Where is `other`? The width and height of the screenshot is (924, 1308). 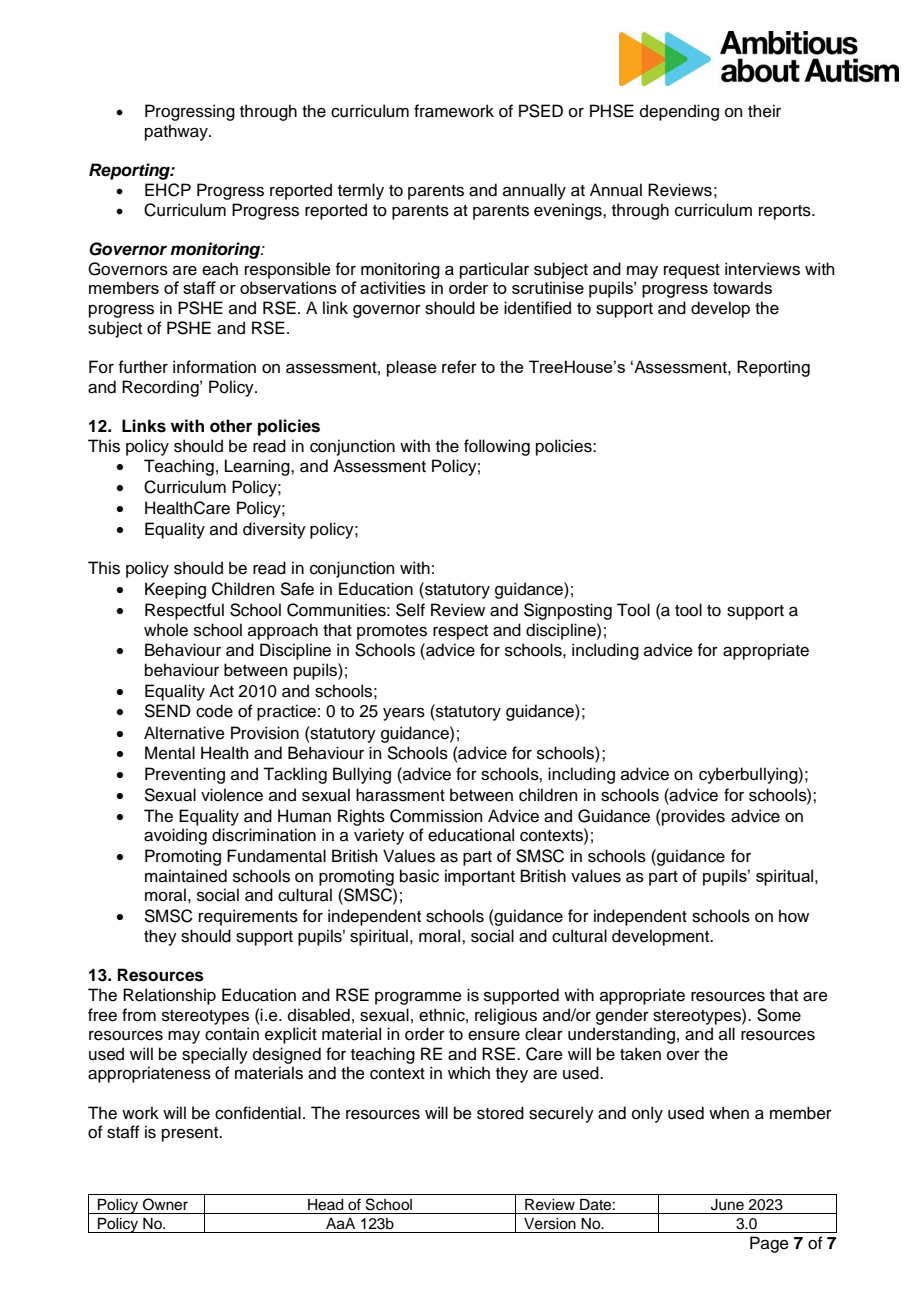
other is located at coordinates (231, 426).
